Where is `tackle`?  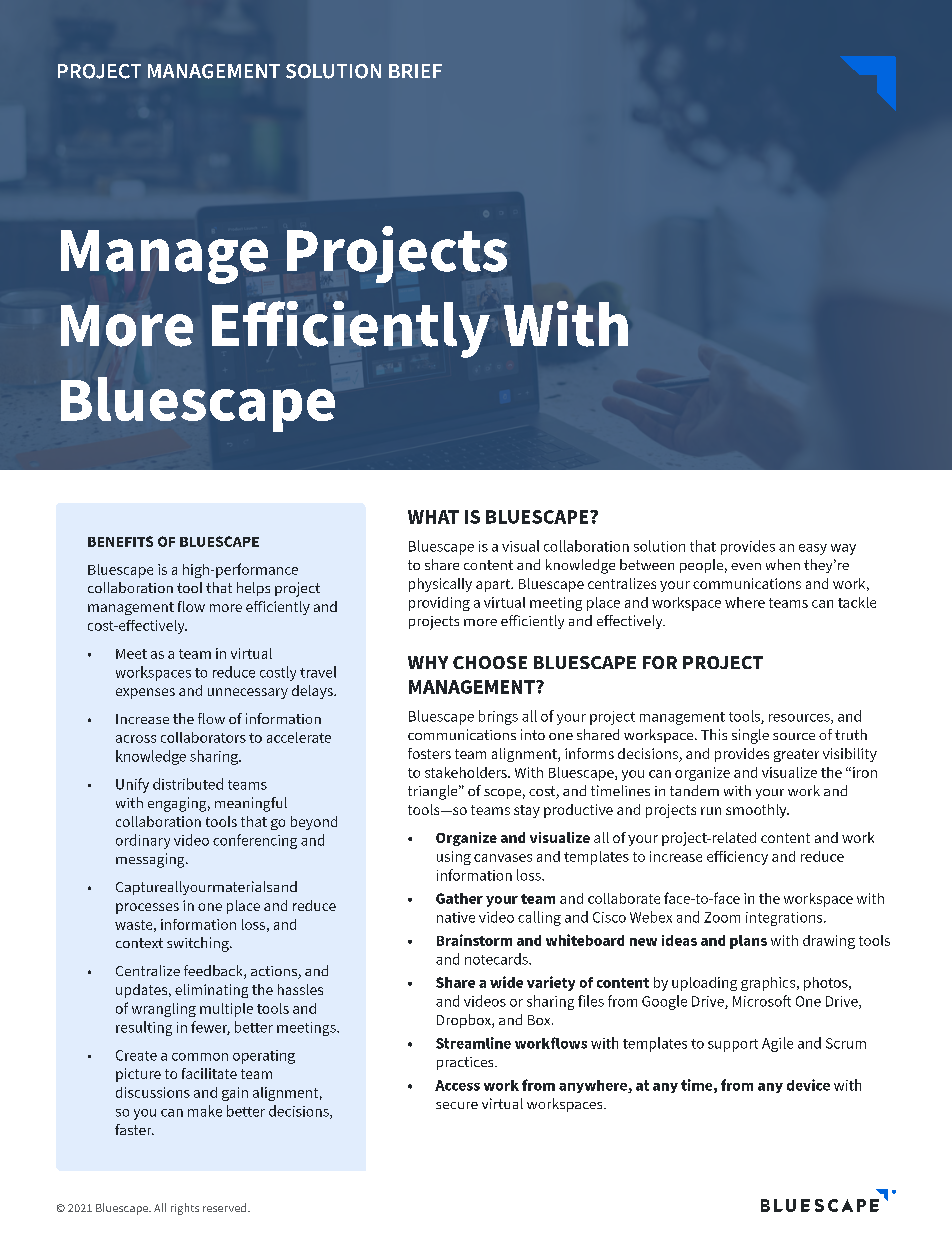
tackle is located at coordinates (857, 602).
